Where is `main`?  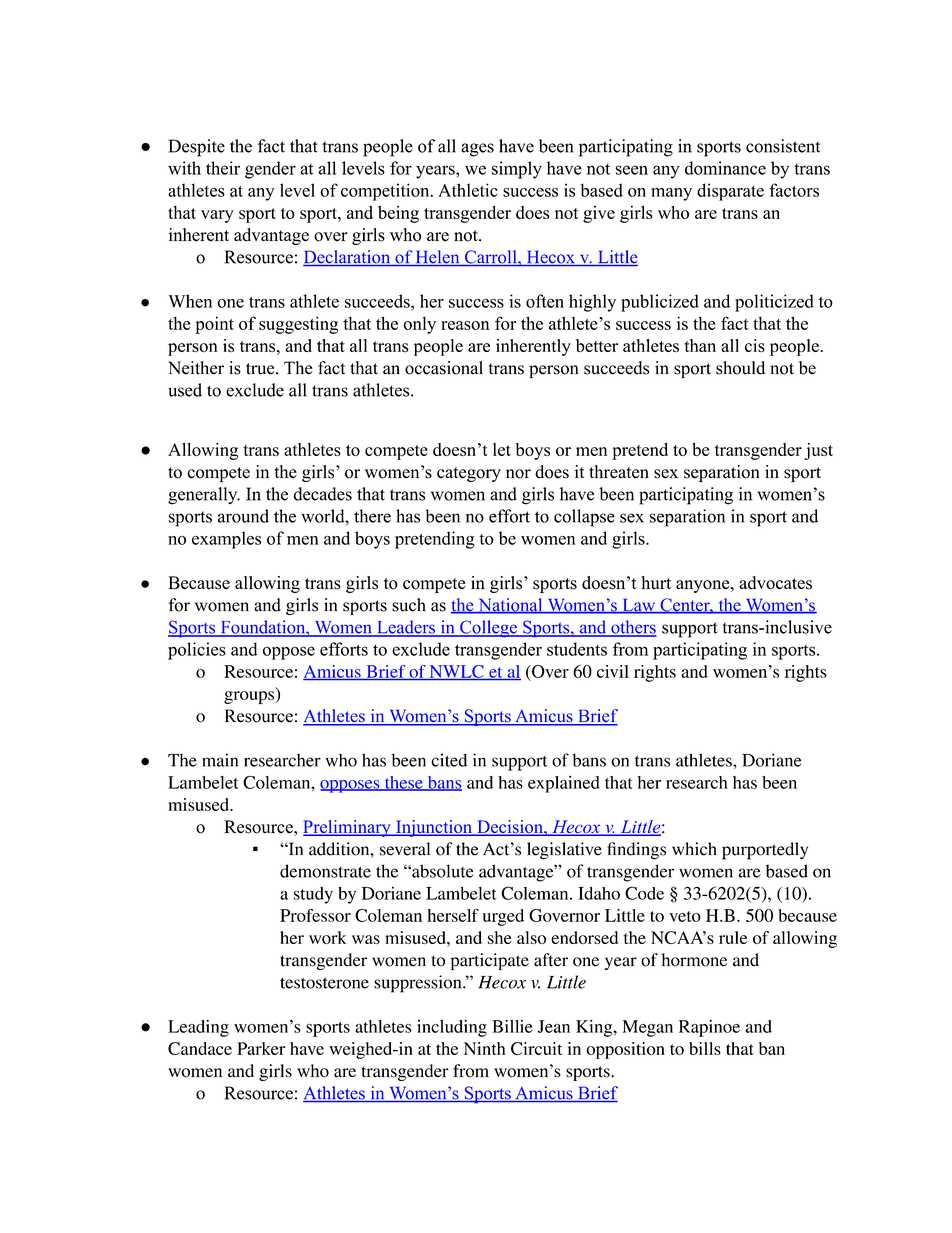 main is located at coordinates (220, 760).
